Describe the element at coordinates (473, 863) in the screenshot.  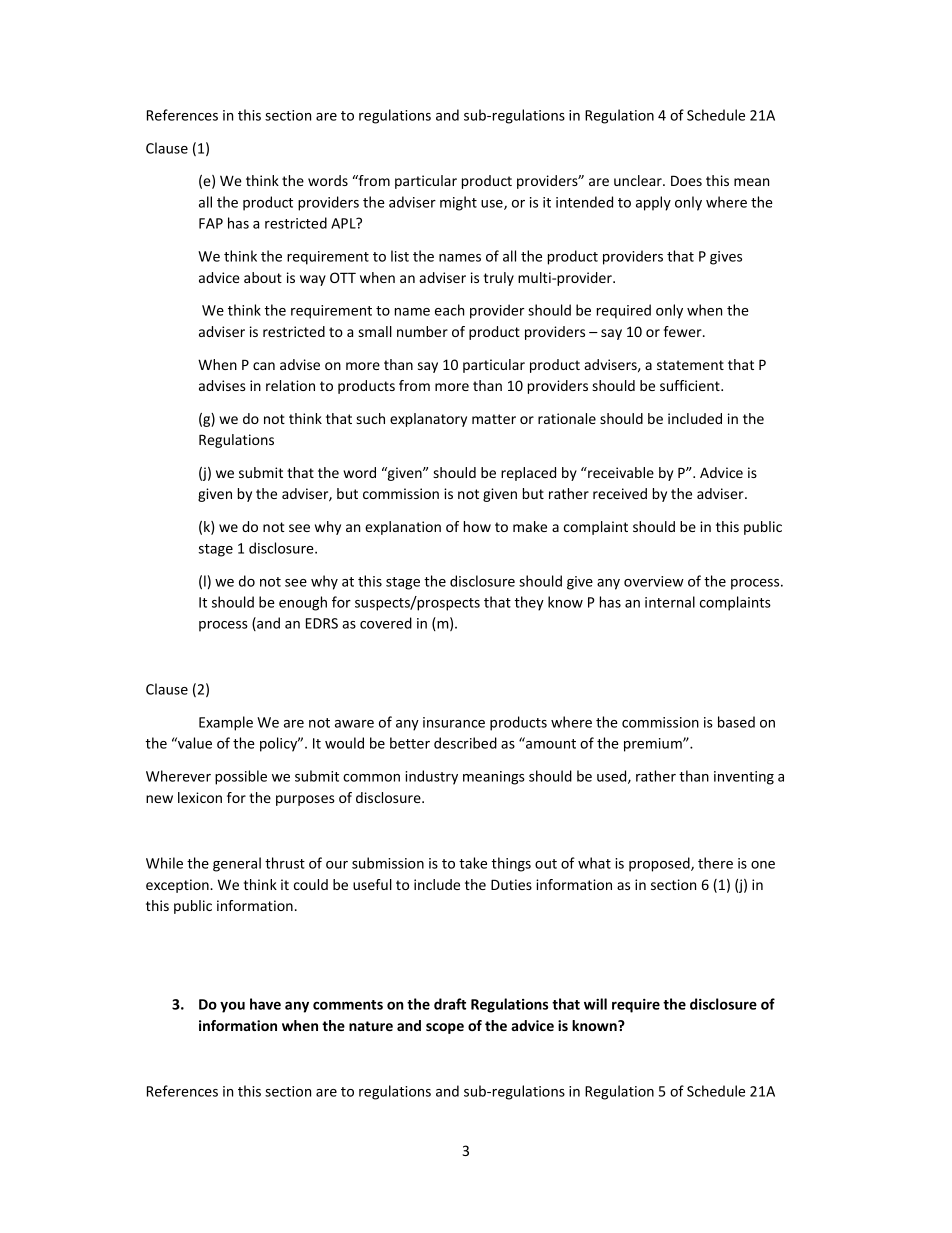
I see `take` at that location.
